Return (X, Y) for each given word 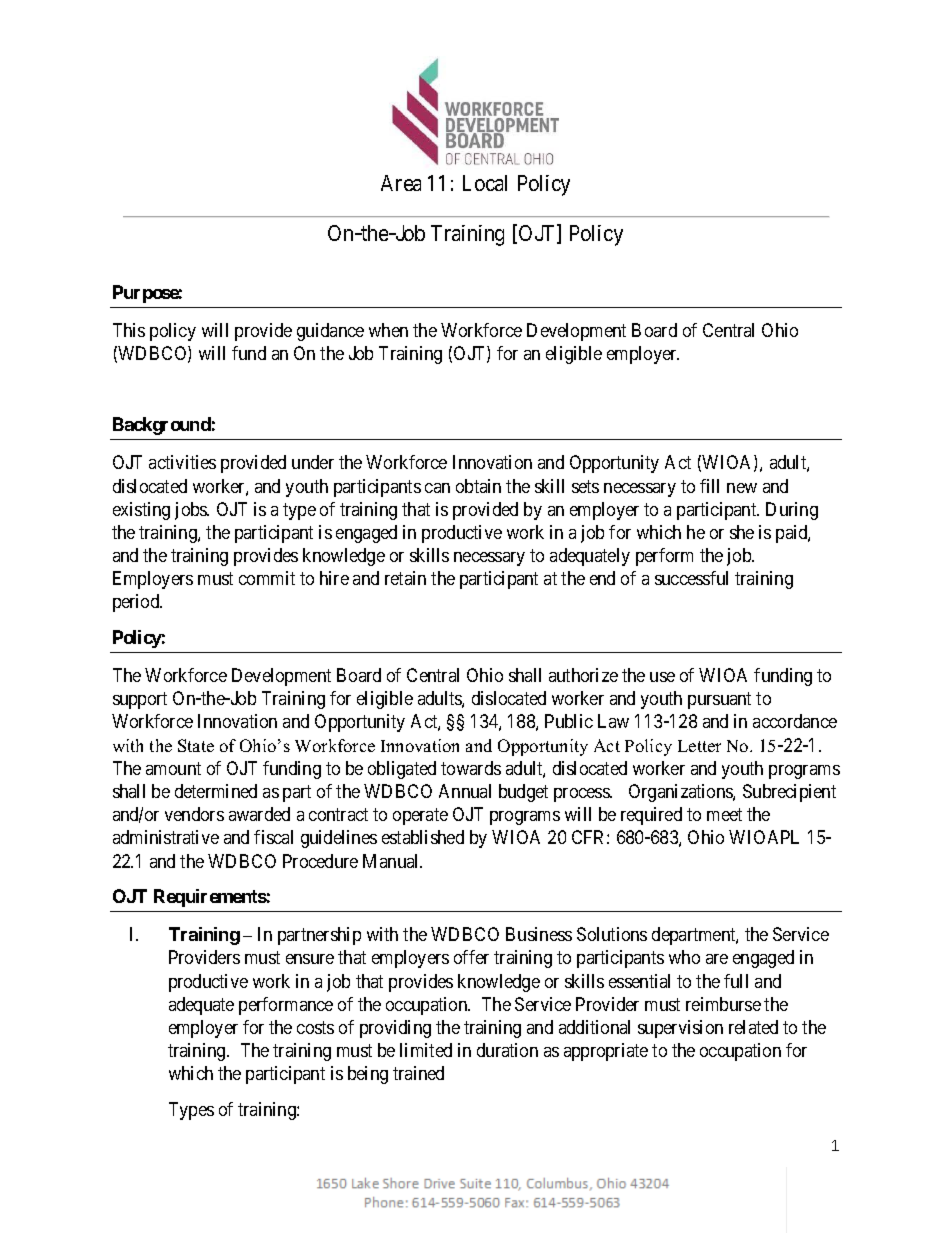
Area (401, 183)
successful (691, 578)
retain (405, 578)
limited (426, 1050)
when (388, 330)
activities (182, 462)
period (137, 603)
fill (709, 486)
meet (724, 814)
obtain (478, 486)
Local (485, 183)
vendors (194, 814)
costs (315, 1027)
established (423, 837)
